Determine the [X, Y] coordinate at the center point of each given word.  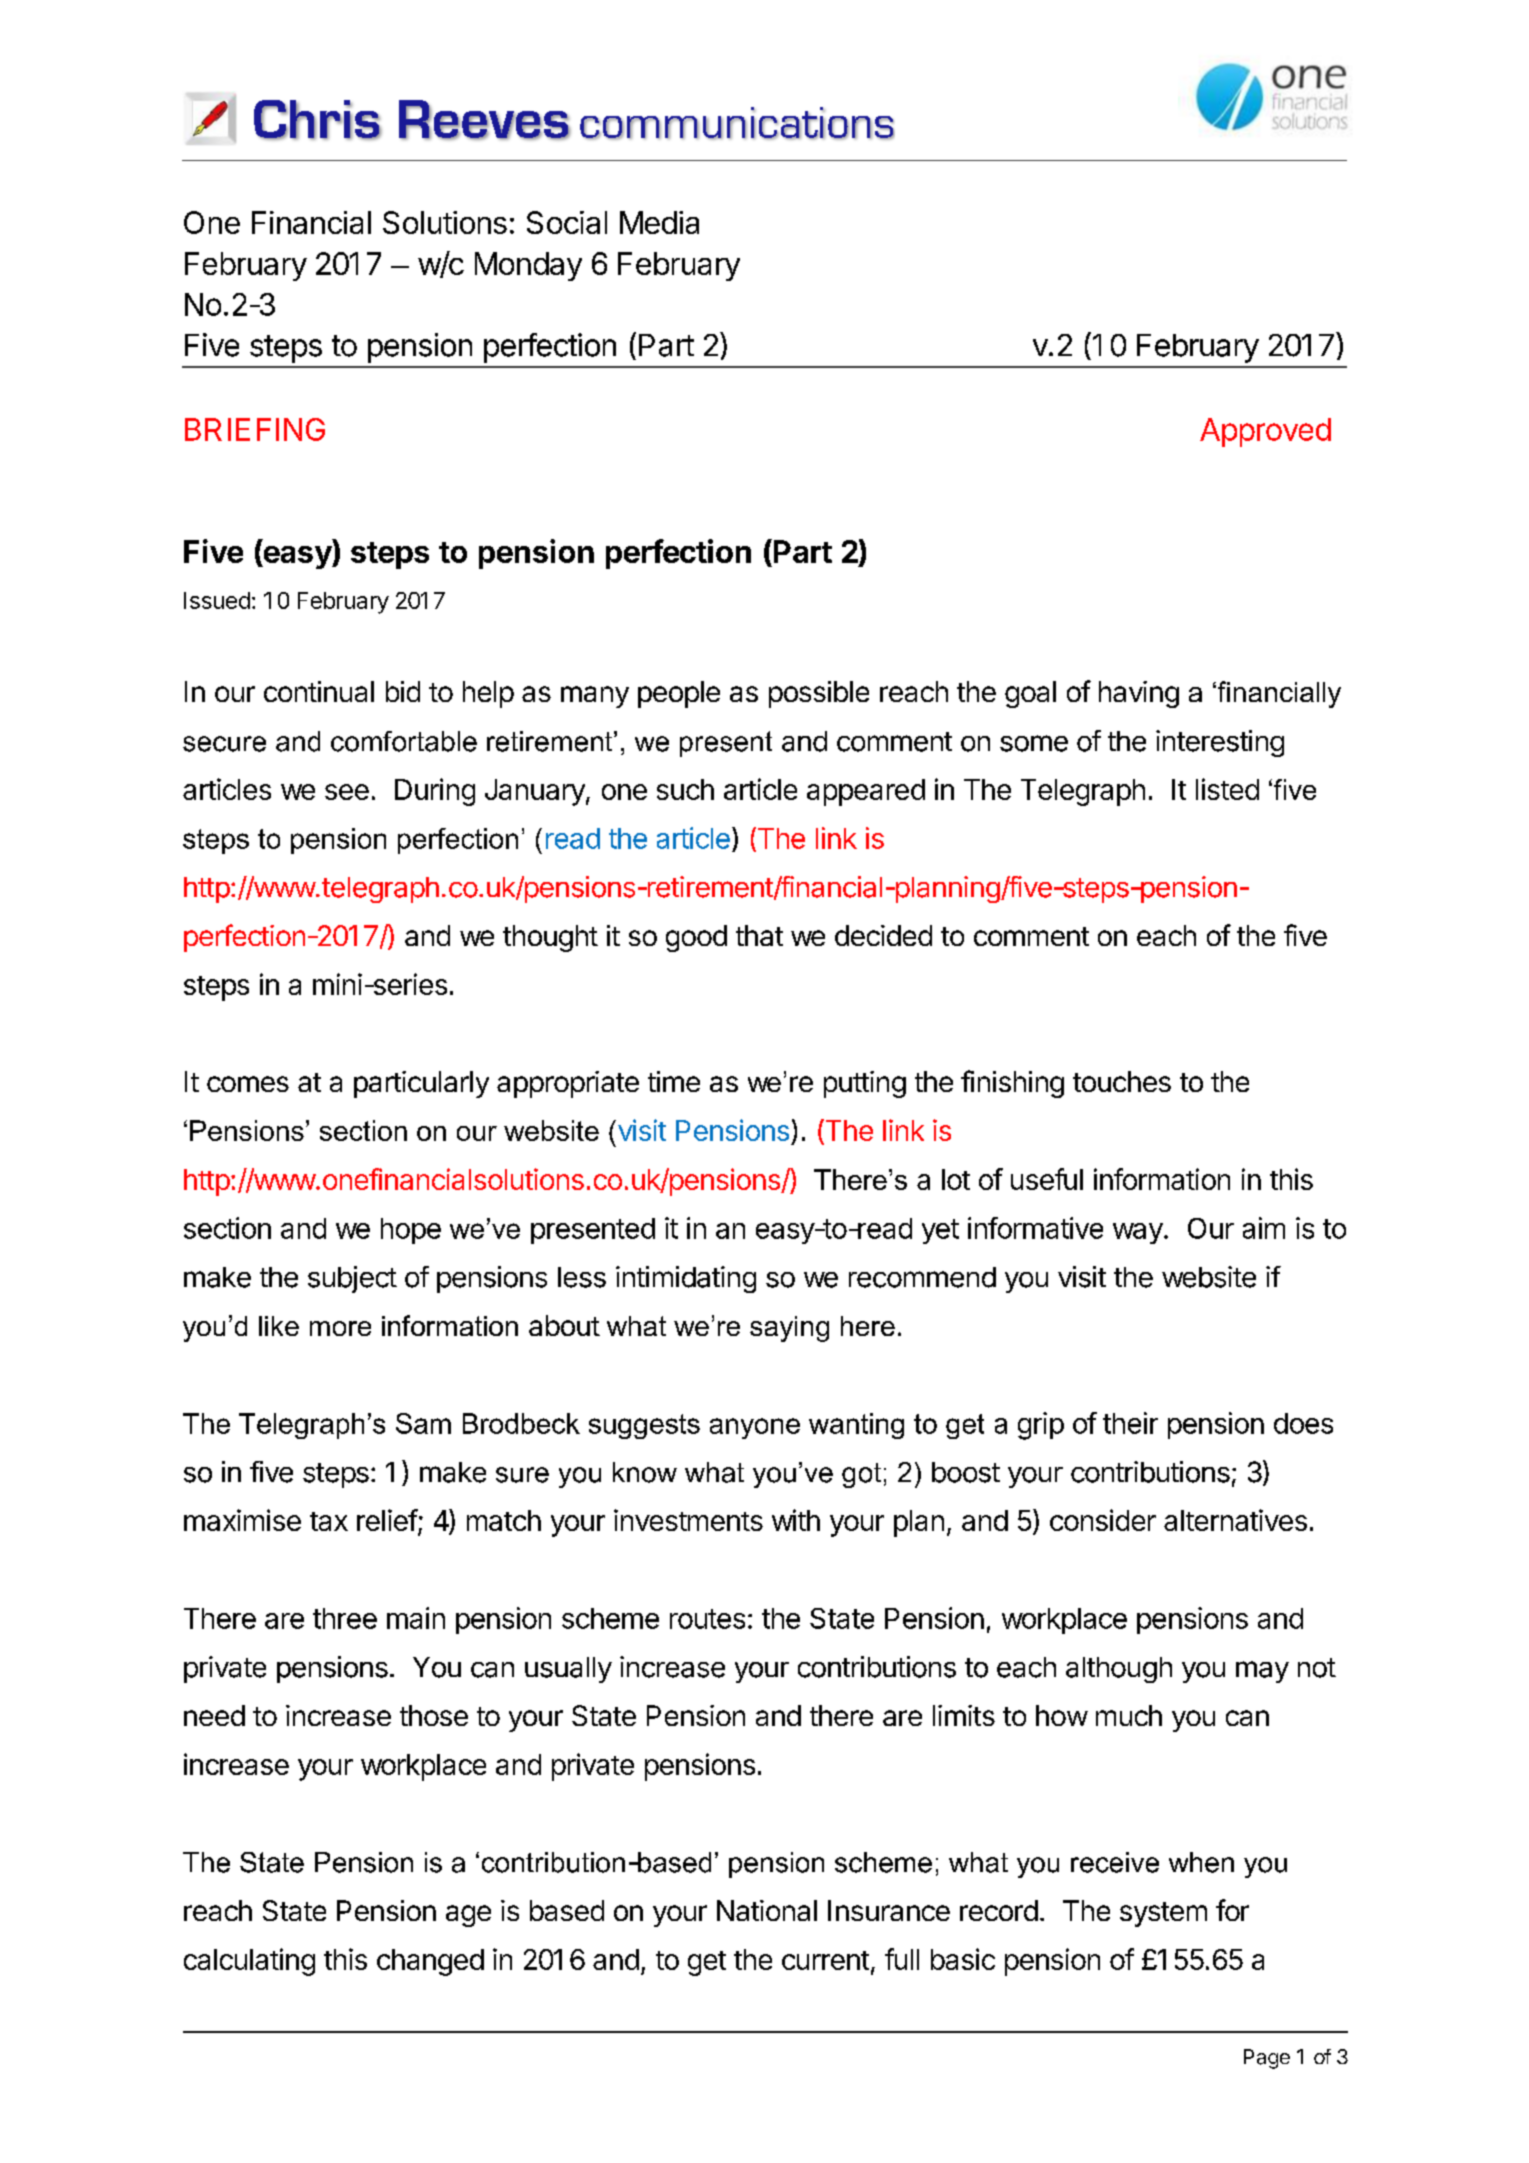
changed [430, 1962]
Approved [1265, 432]
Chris [318, 120]
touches [1122, 1081]
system [1163, 1914]
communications [737, 123]
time [674, 1081]
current [825, 1960]
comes [248, 1084]
